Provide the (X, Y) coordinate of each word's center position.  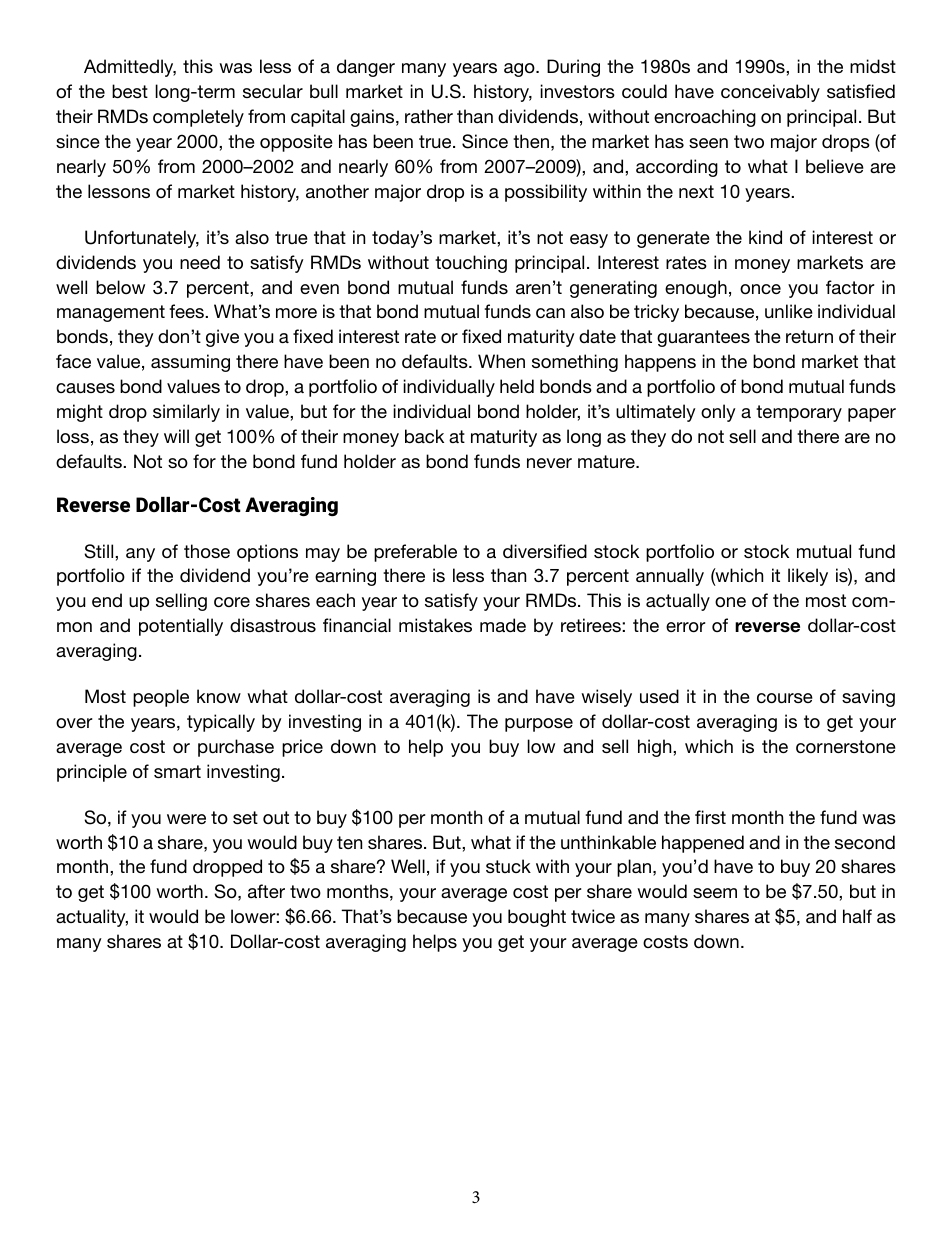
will (176, 436)
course (785, 698)
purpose (539, 725)
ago (520, 70)
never (549, 463)
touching (471, 264)
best (130, 91)
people (161, 698)
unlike (789, 311)
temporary (799, 413)
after (266, 891)
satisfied (861, 91)
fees (187, 311)
